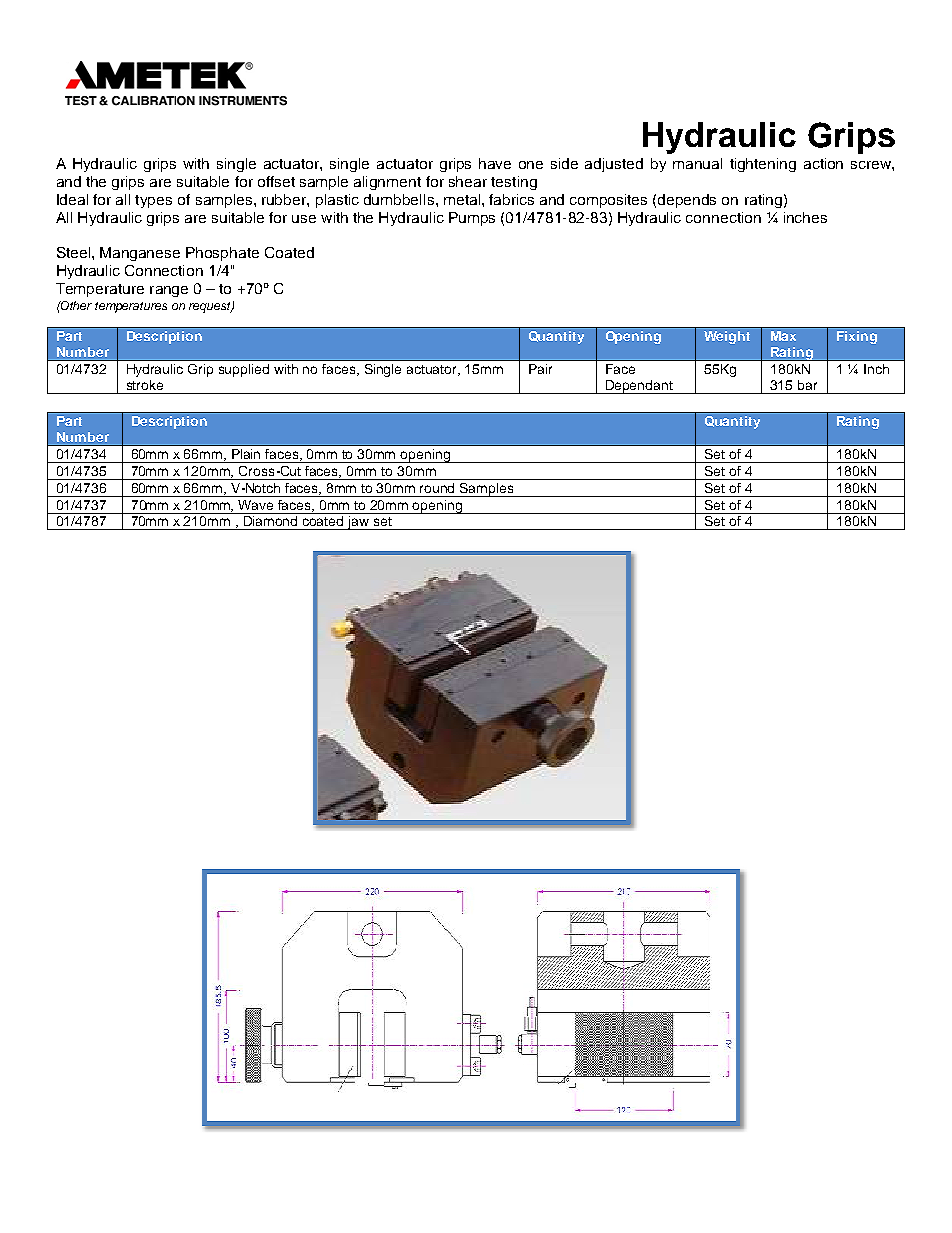  Describe the element at coordinates (639, 387) in the image. I see `Dependant` at that location.
